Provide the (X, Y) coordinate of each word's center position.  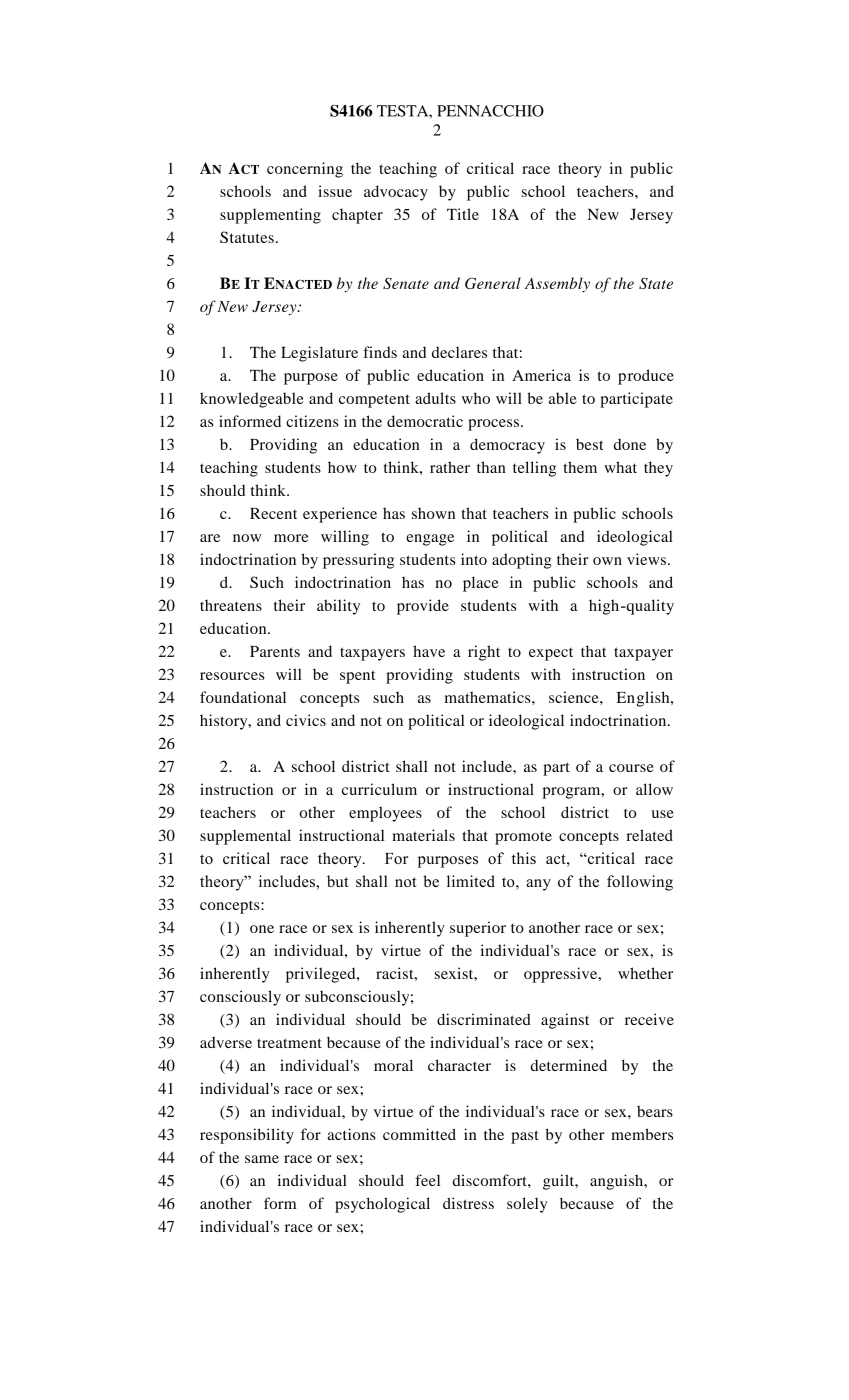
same (262, 1159)
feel (427, 1180)
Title (463, 214)
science (575, 697)
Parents (275, 651)
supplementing (270, 216)
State (656, 283)
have (429, 651)
